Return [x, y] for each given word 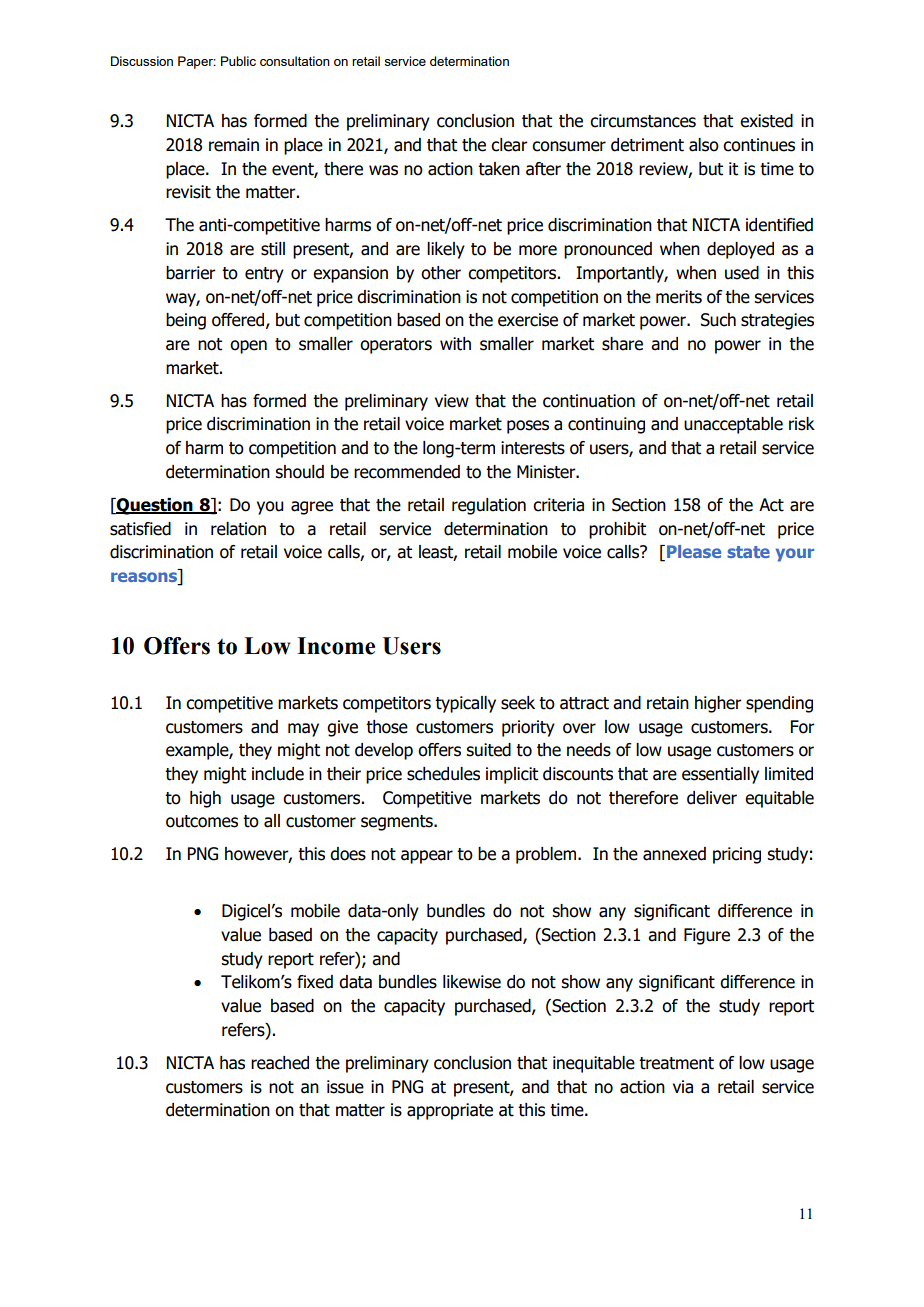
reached [280, 1063]
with [455, 344]
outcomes [202, 821]
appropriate [450, 1111]
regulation [489, 506]
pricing [737, 855]
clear [509, 145]
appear [427, 857]
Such [718, 320]
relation [238, 529]
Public [238, 61]
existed [766, 121]
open [248, 347]
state [748, 552]
